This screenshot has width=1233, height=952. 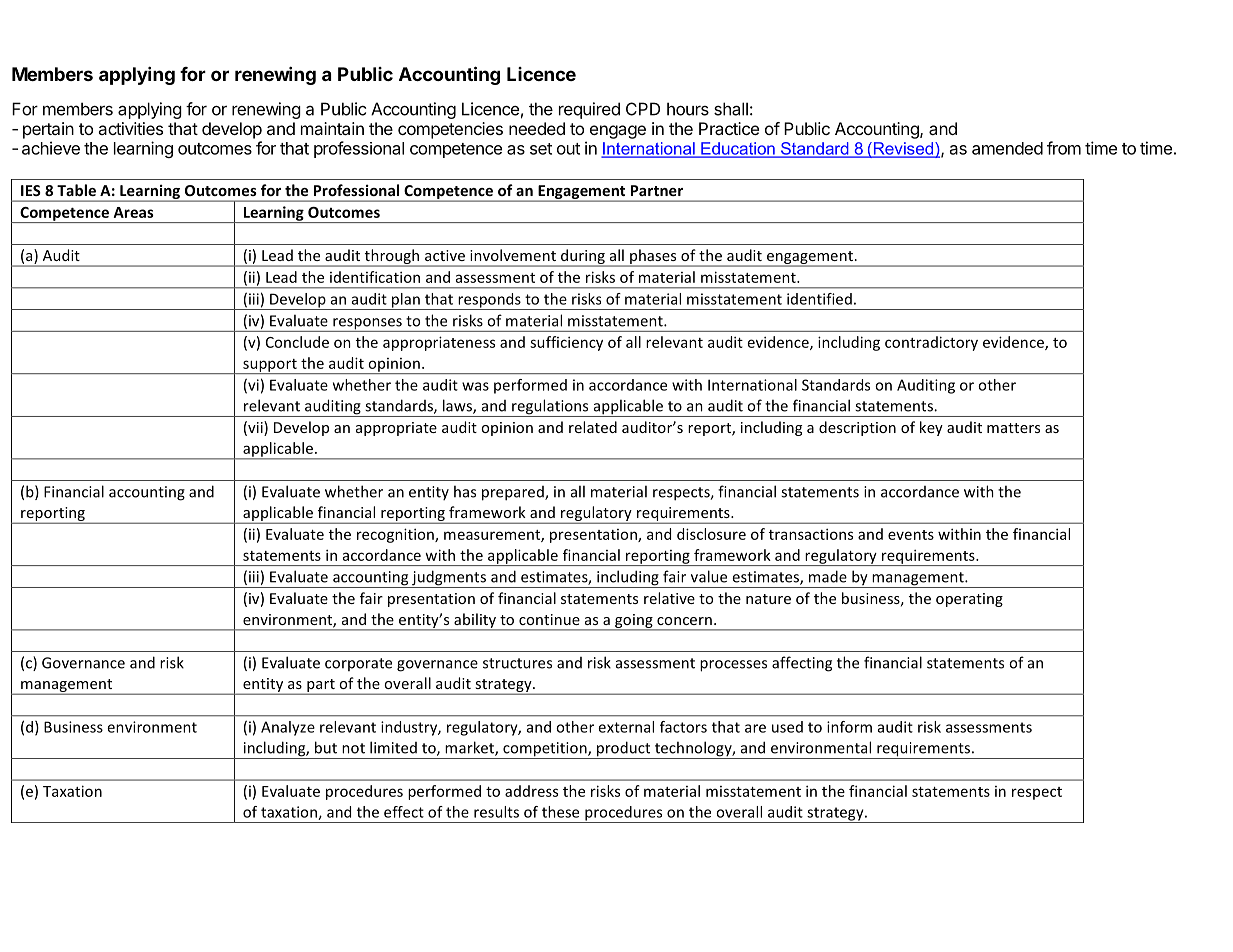 What do you see at coordinates (537, 128) in the screenshot?
I see `needed` at bounding box center [537, 128].
